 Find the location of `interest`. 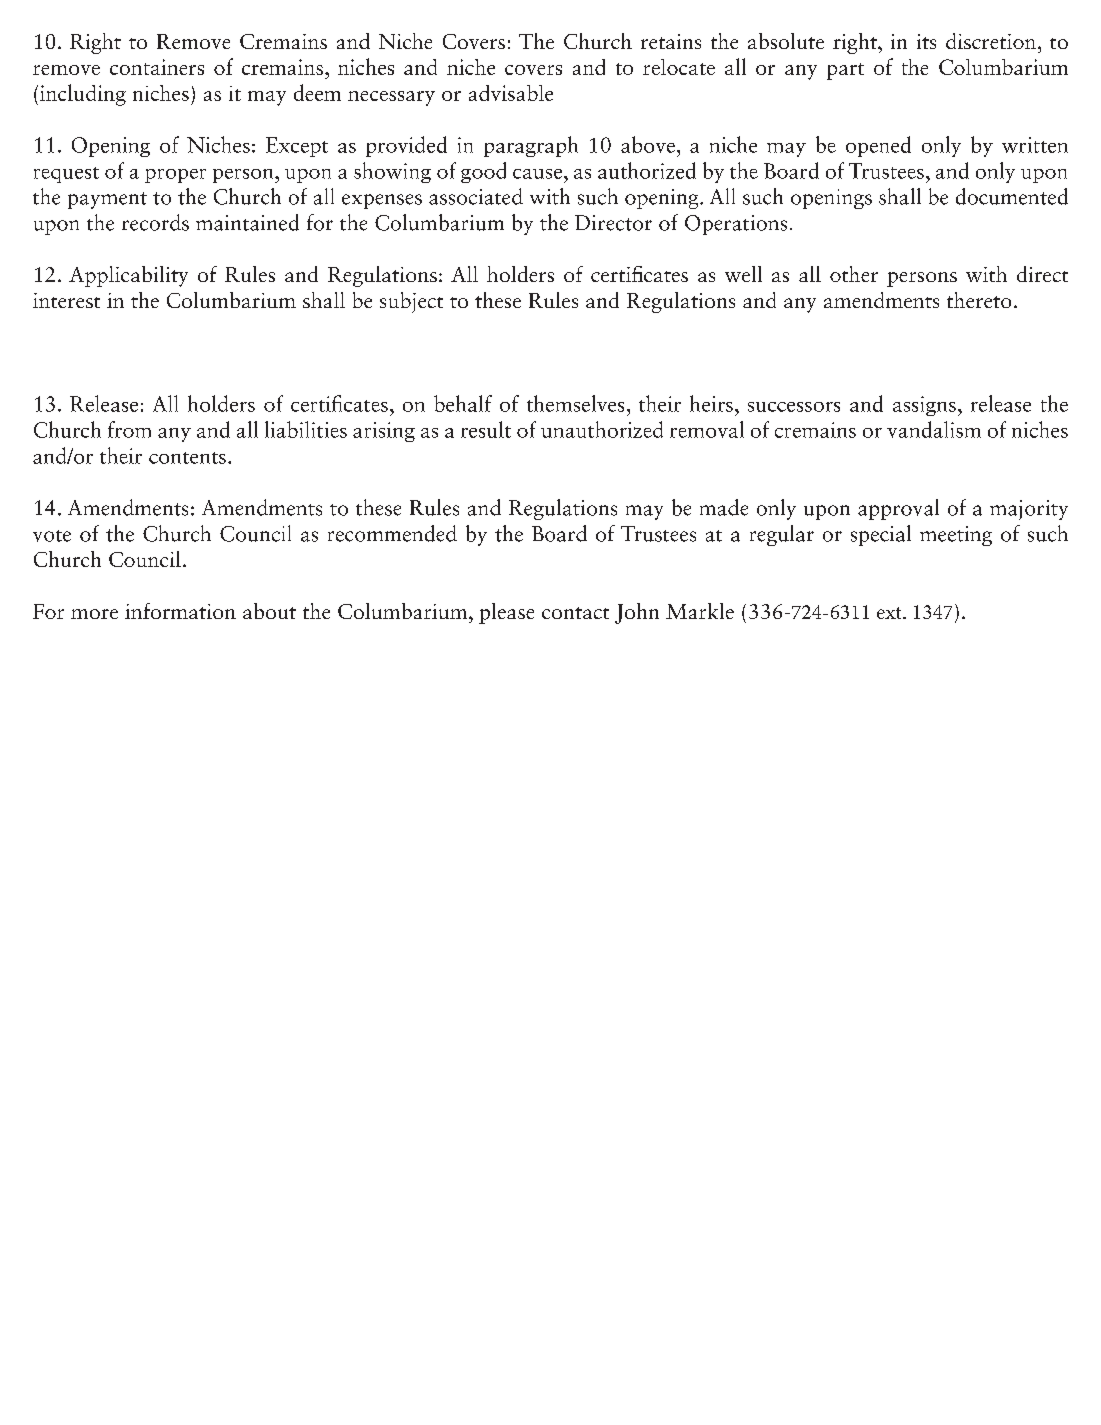

interest is located at coordinates (66, 300).
